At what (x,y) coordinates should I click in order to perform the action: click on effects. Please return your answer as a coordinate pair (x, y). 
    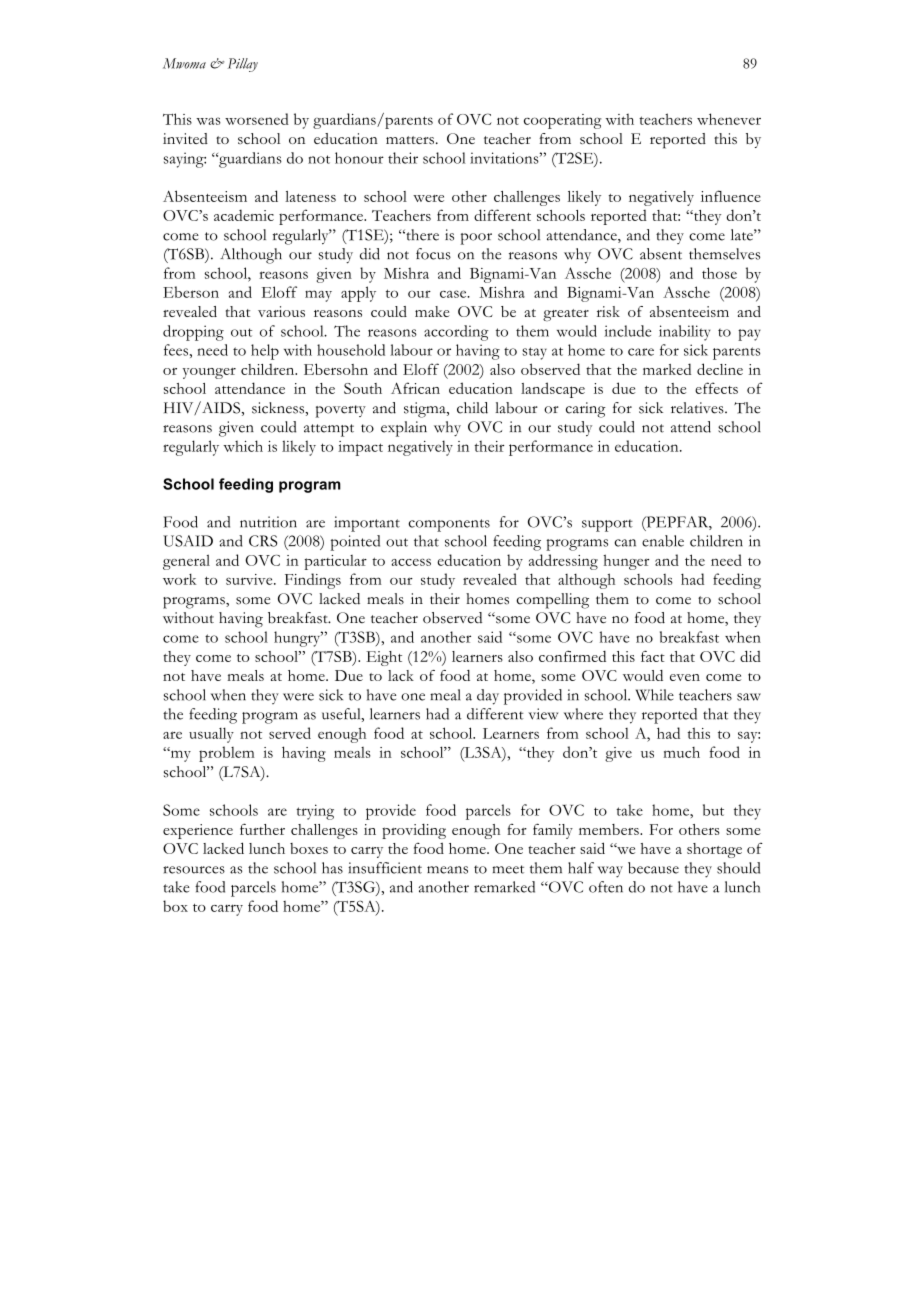
    Looking at the image, I should click on (716, 388).
